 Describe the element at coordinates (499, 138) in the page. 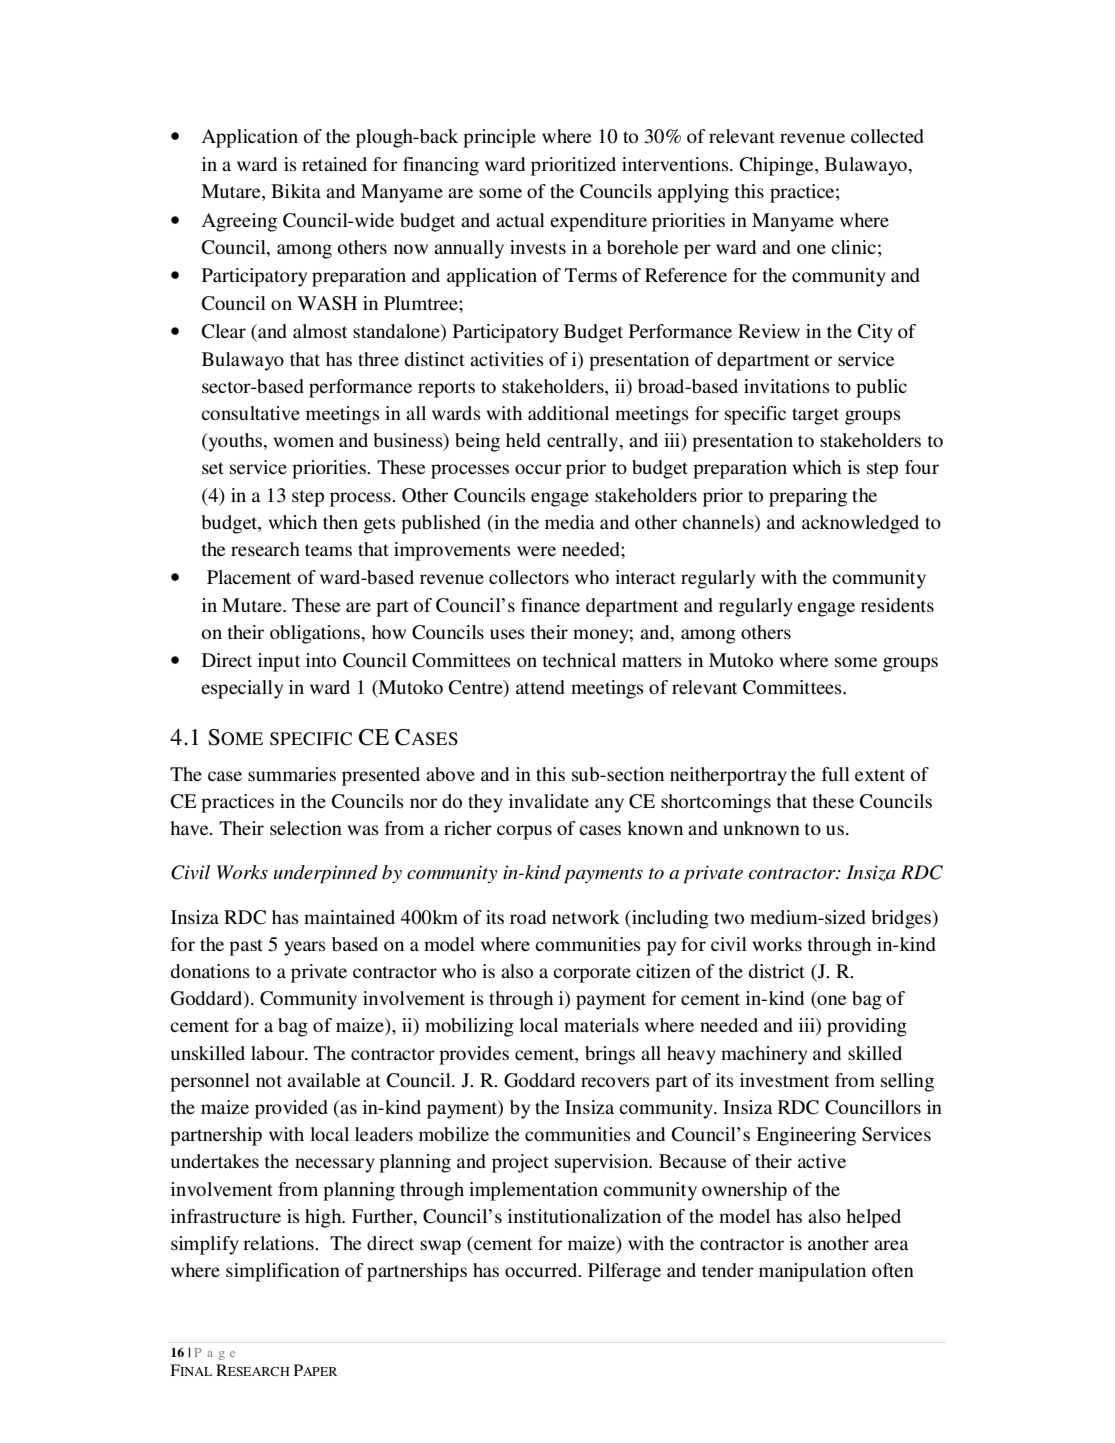

I see `principle` at that location.
